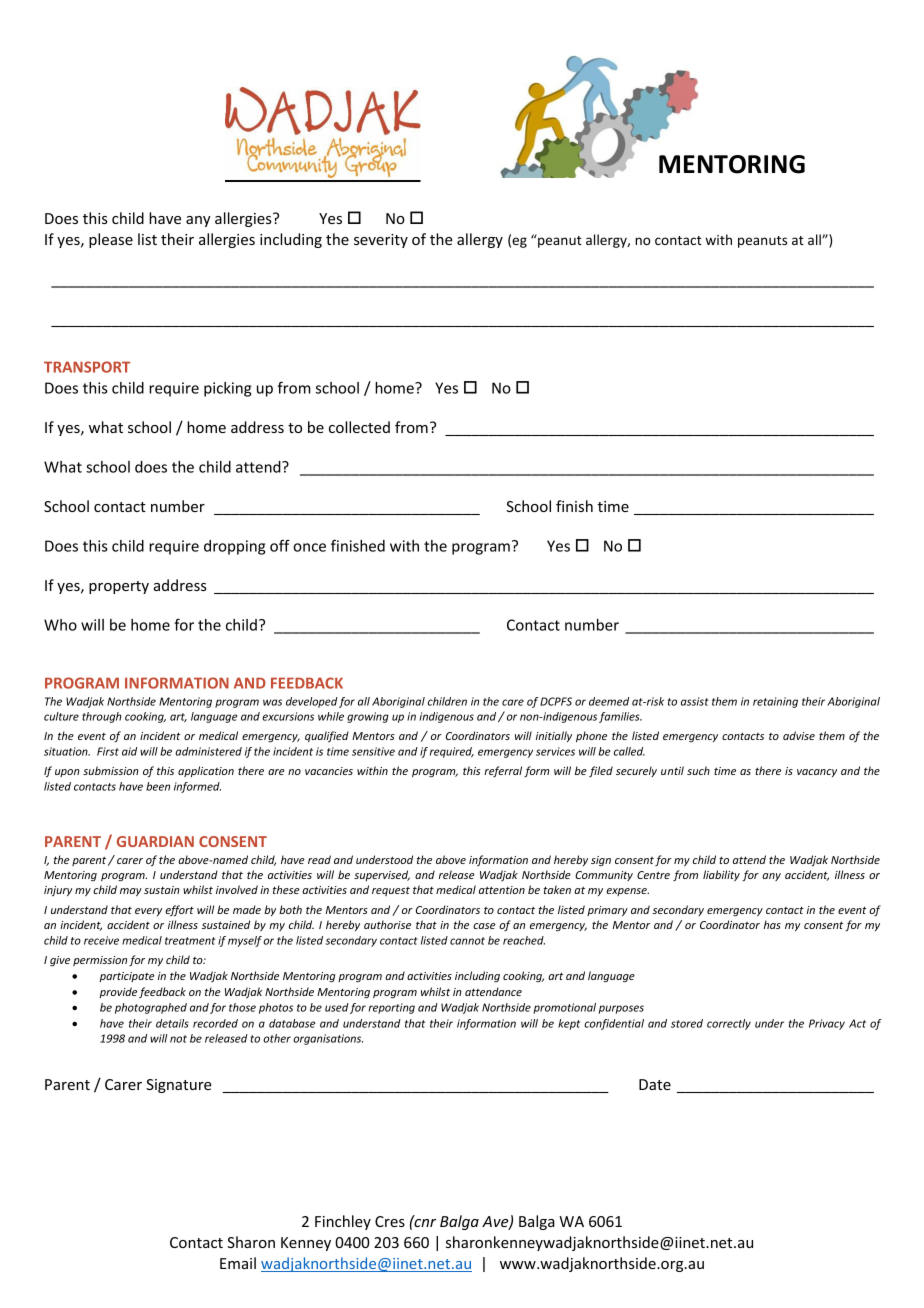 The height and width of the screenshot is (1308, 924). What do you see at coordinates (60, 625) in the screenshot?
I see `Who` at bounding box center [60, 625].
